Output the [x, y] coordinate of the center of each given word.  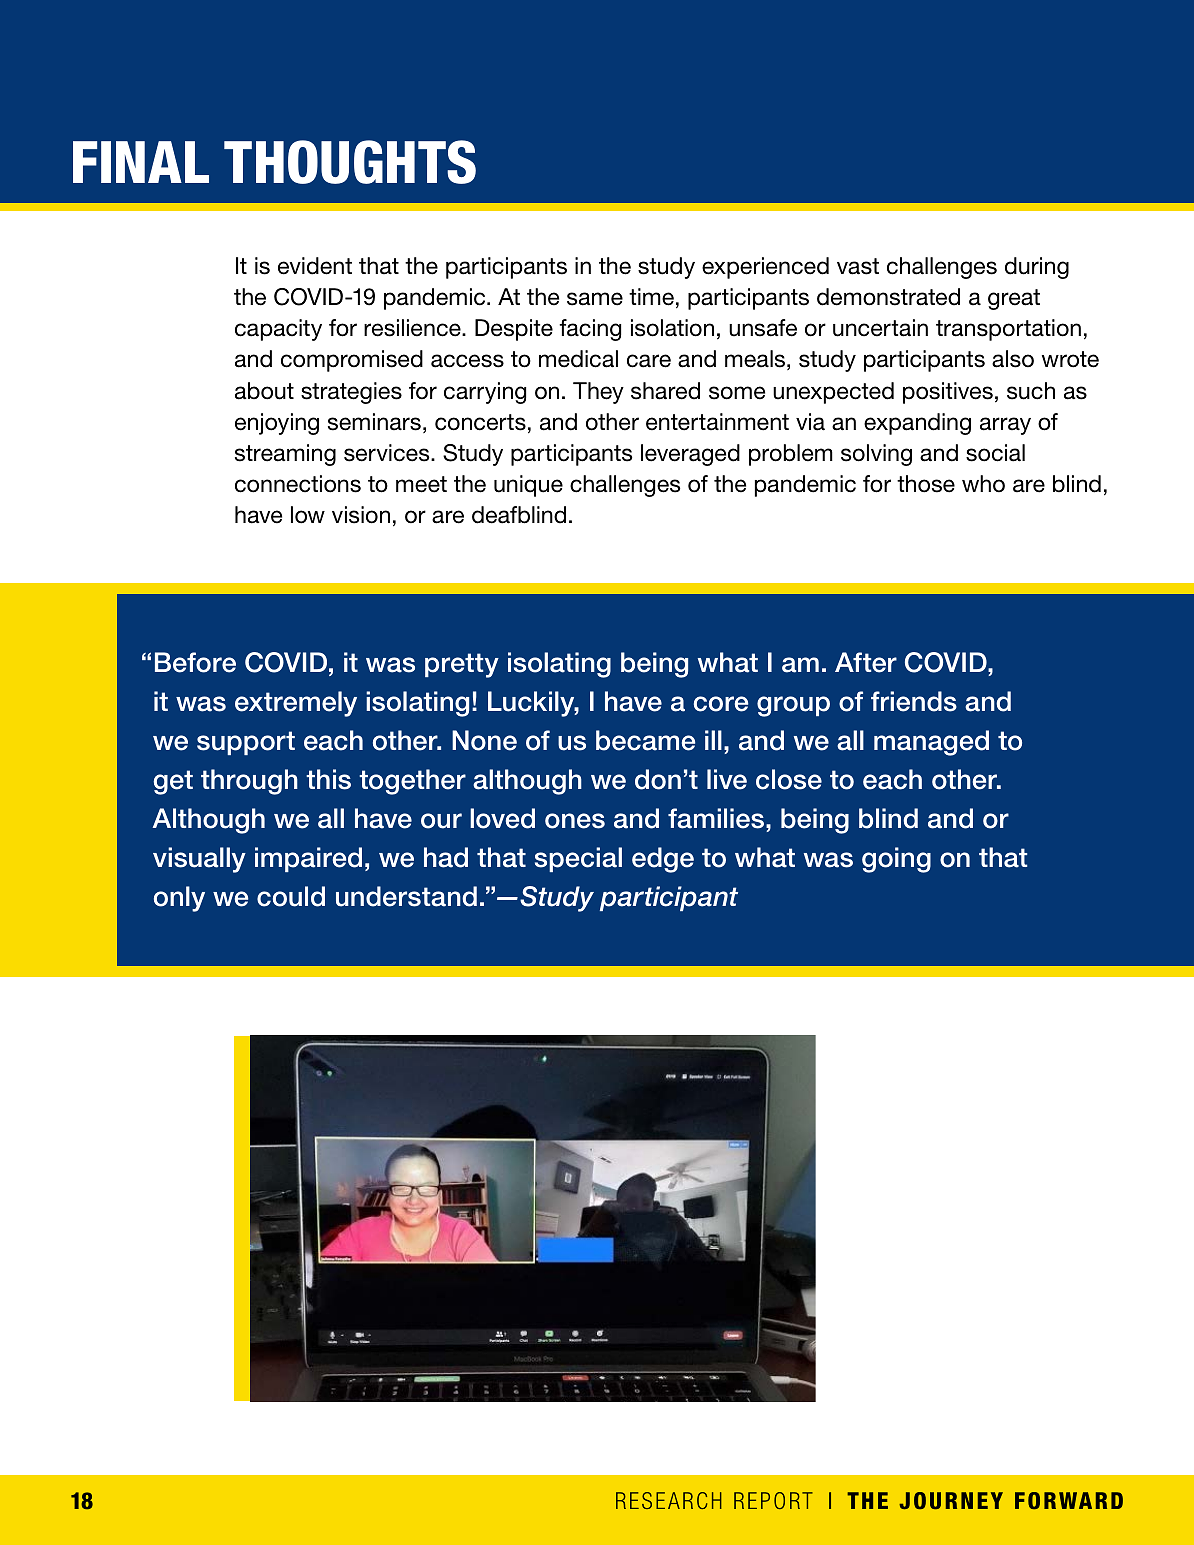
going [896, 860]
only [179, 899]
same [595, 299]
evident [315, 266]
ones [575, 821]
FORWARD [1069, 1500]
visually [199, 860]
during [1037, 268]
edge [663, 860]
